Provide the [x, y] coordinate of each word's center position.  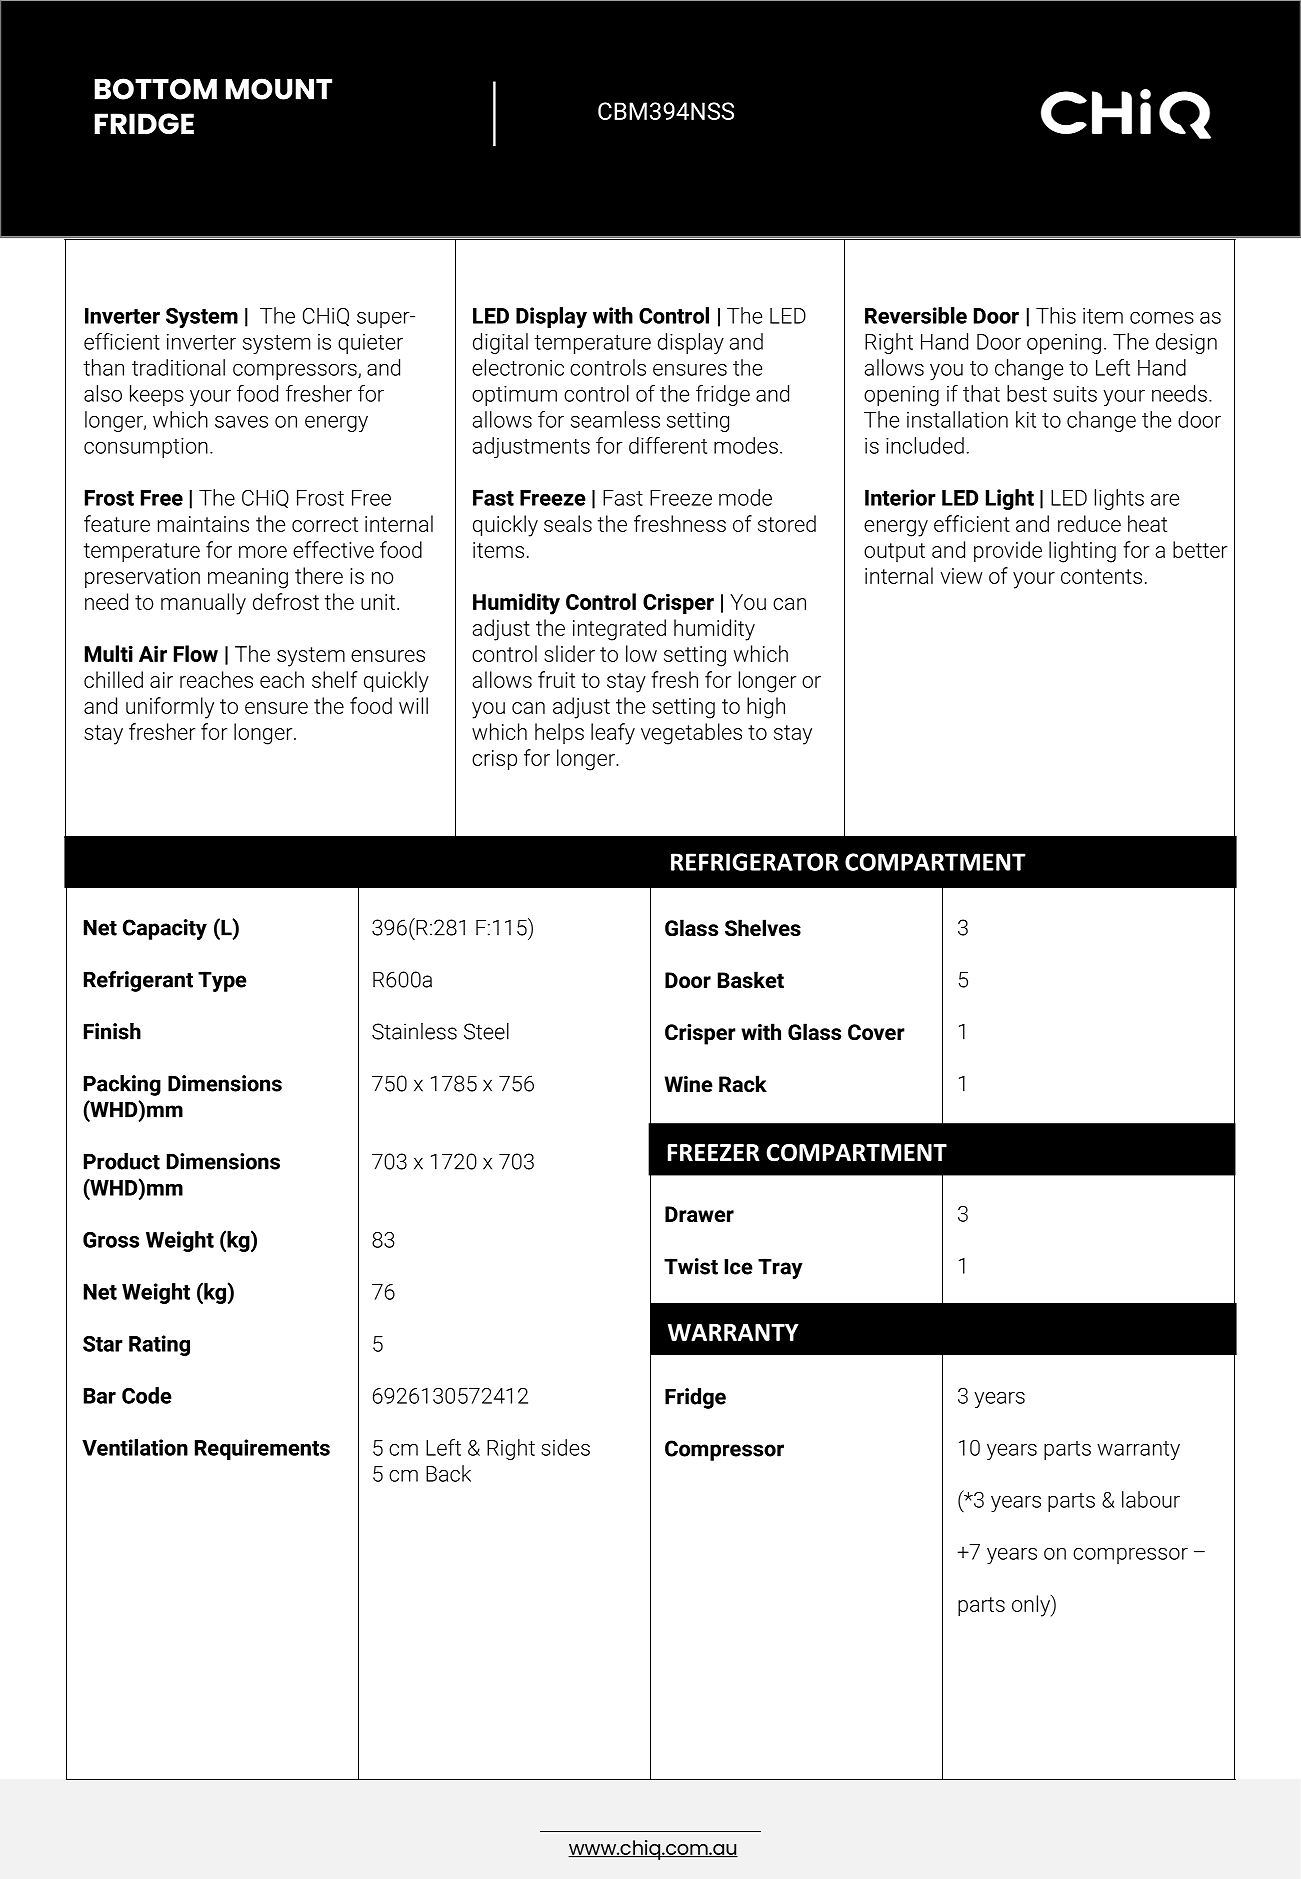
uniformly [170, 708]
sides [565, 1447]
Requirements [262, 1449]
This [1056, 315]
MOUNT [278, 89]
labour [1151, 1499]
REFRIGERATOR [755, 862]
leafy [613, 734]
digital [500, 343]
